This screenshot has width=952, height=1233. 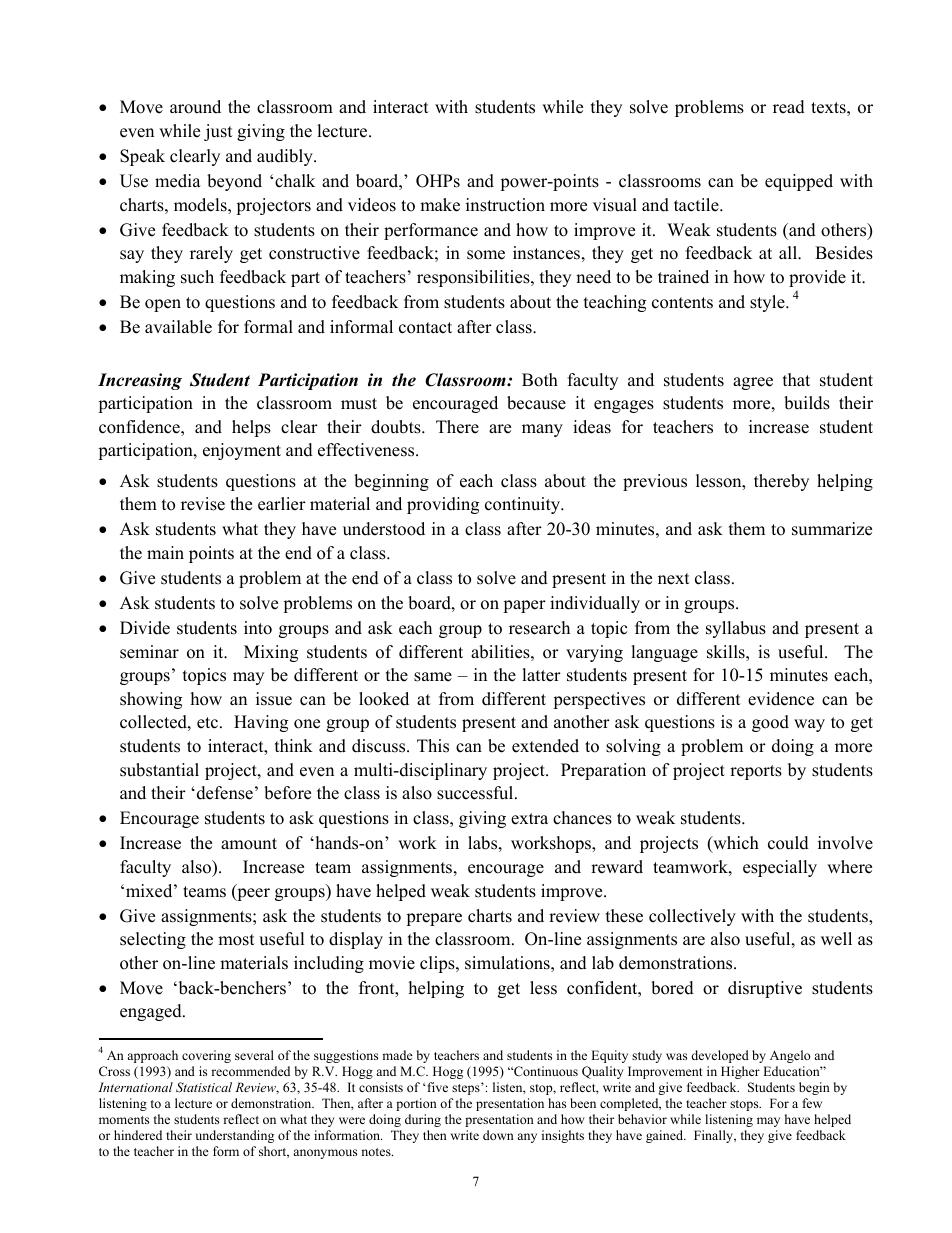 I want to click on just, so click(x=218, y=132).
